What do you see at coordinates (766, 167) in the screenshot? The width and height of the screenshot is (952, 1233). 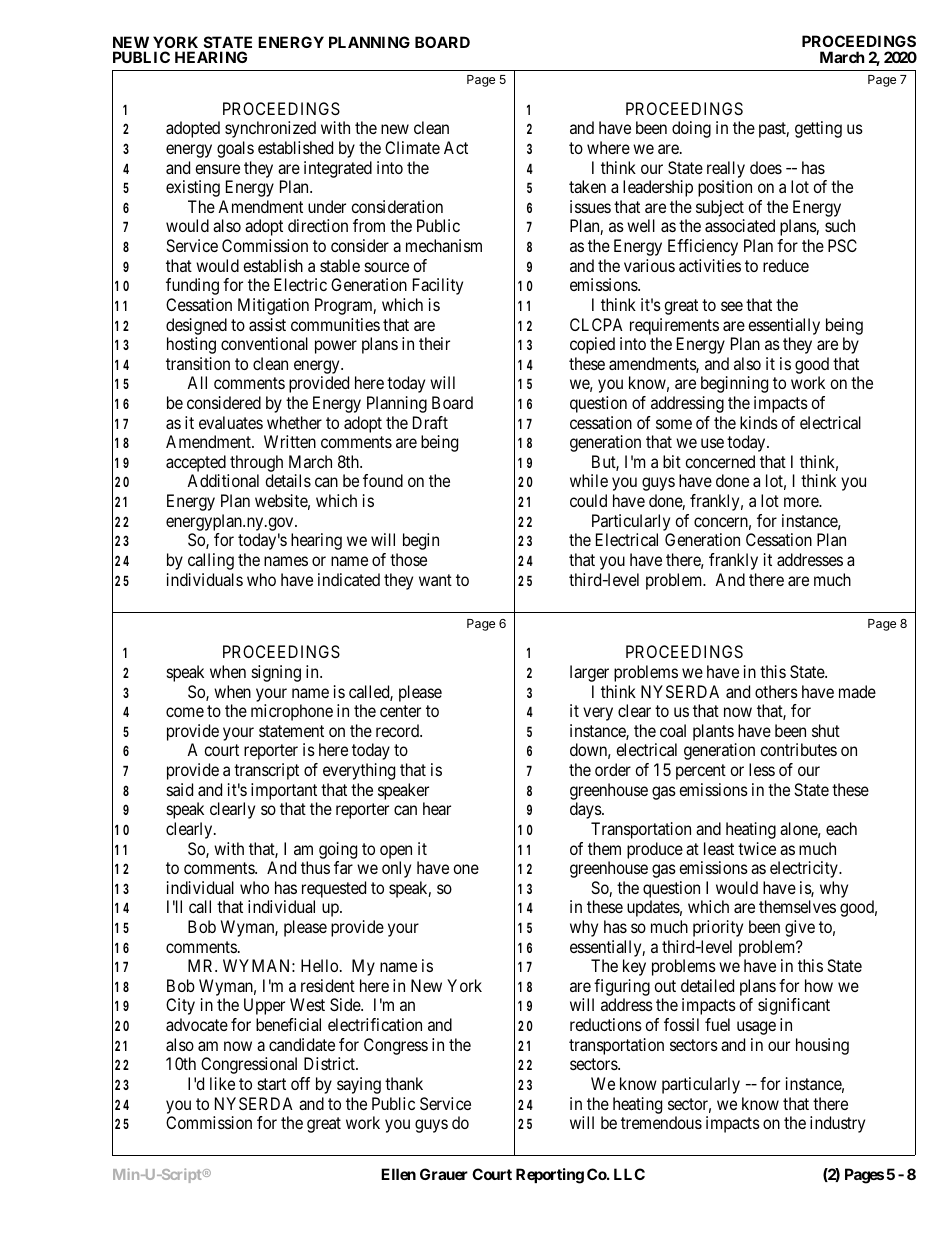 I see `does` at bounding box center [766, 167].
